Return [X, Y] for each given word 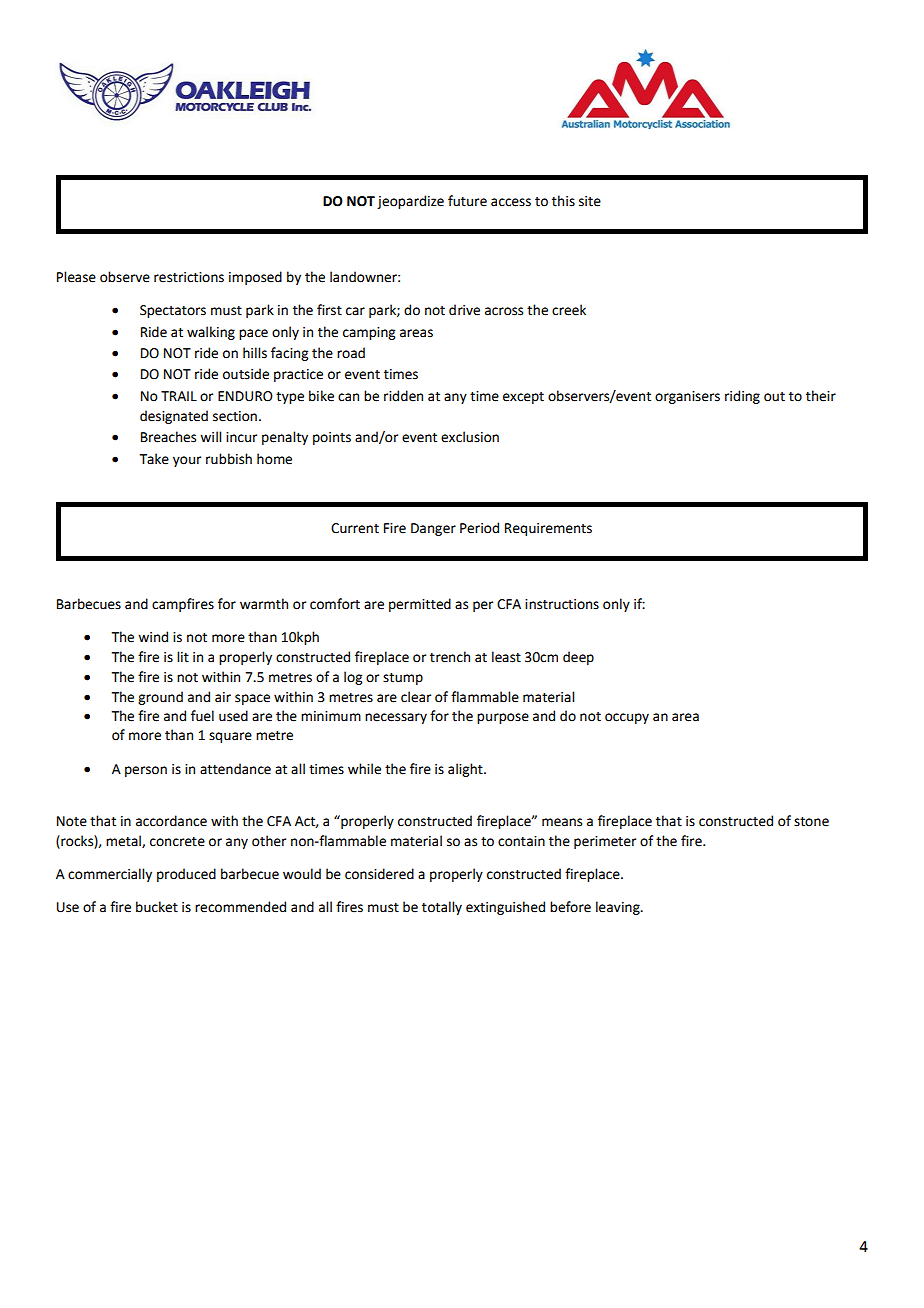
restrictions [189, 277]
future [467, 201]
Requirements [548, 529]
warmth [264, 604]
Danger [433, 529]
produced [186, 875]
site [590, 201]
